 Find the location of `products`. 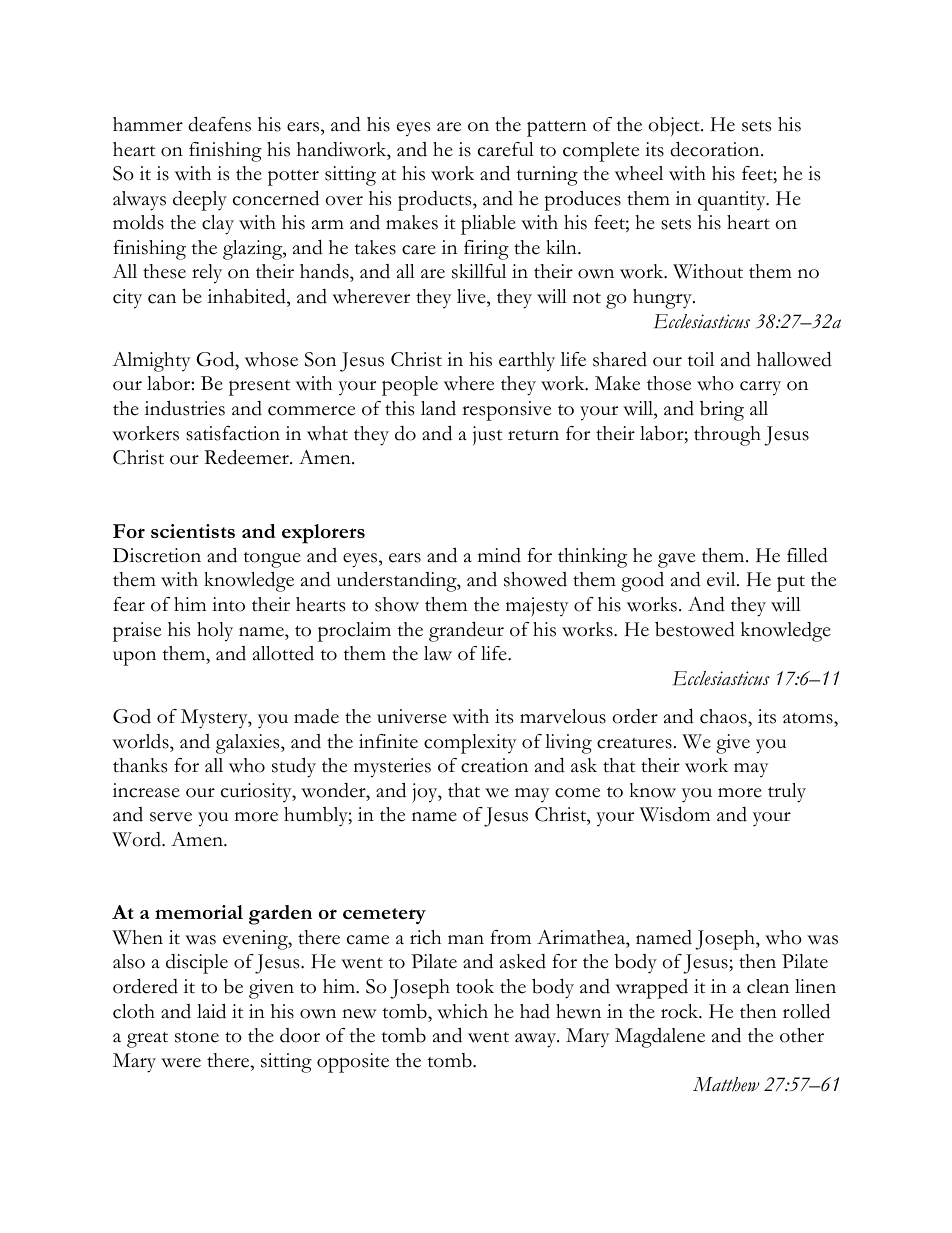

products is located at coordinates (436, 201).
